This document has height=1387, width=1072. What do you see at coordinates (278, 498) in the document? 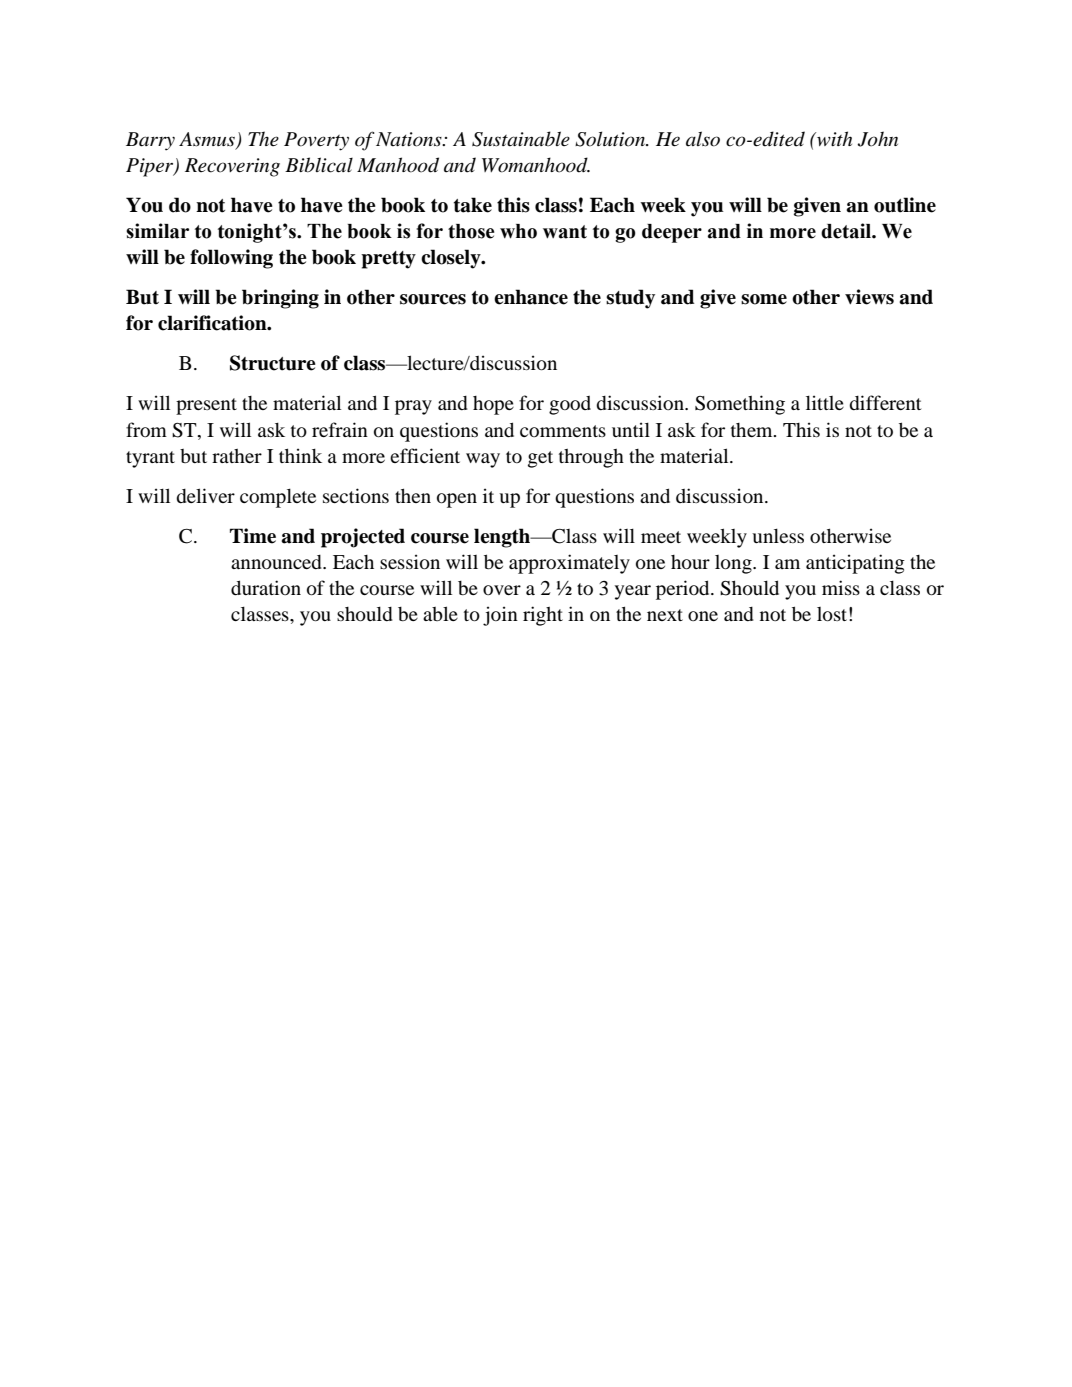
I see `complete` at bounding box center [278, 498].
